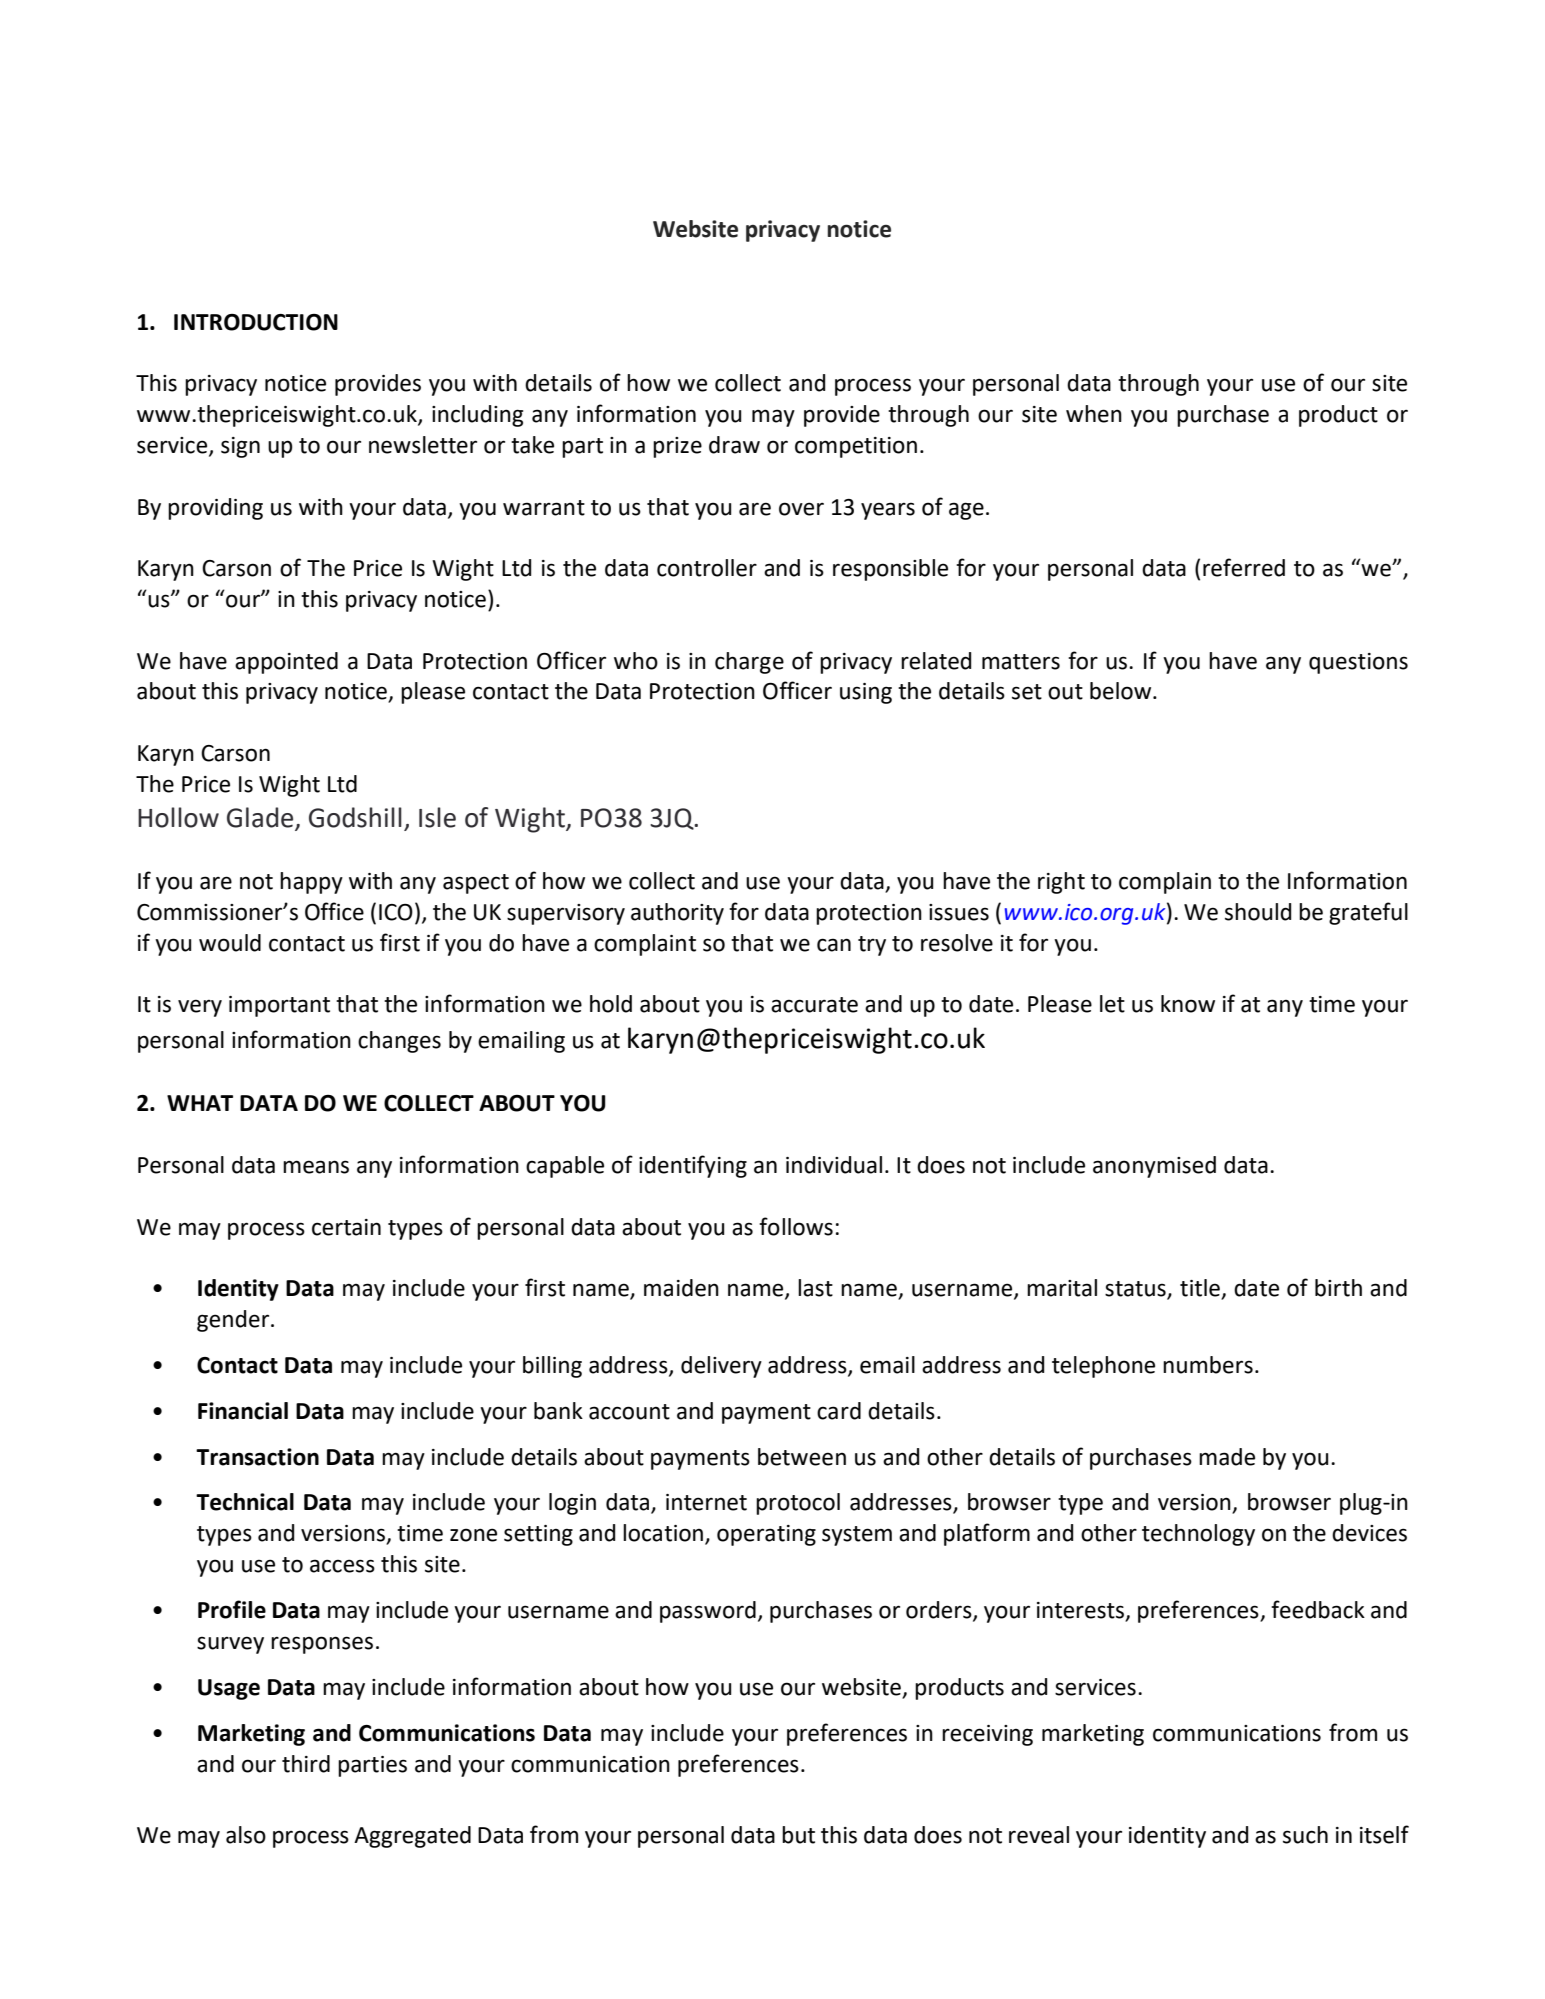  I want to click on title, so click(1200, 1288).
